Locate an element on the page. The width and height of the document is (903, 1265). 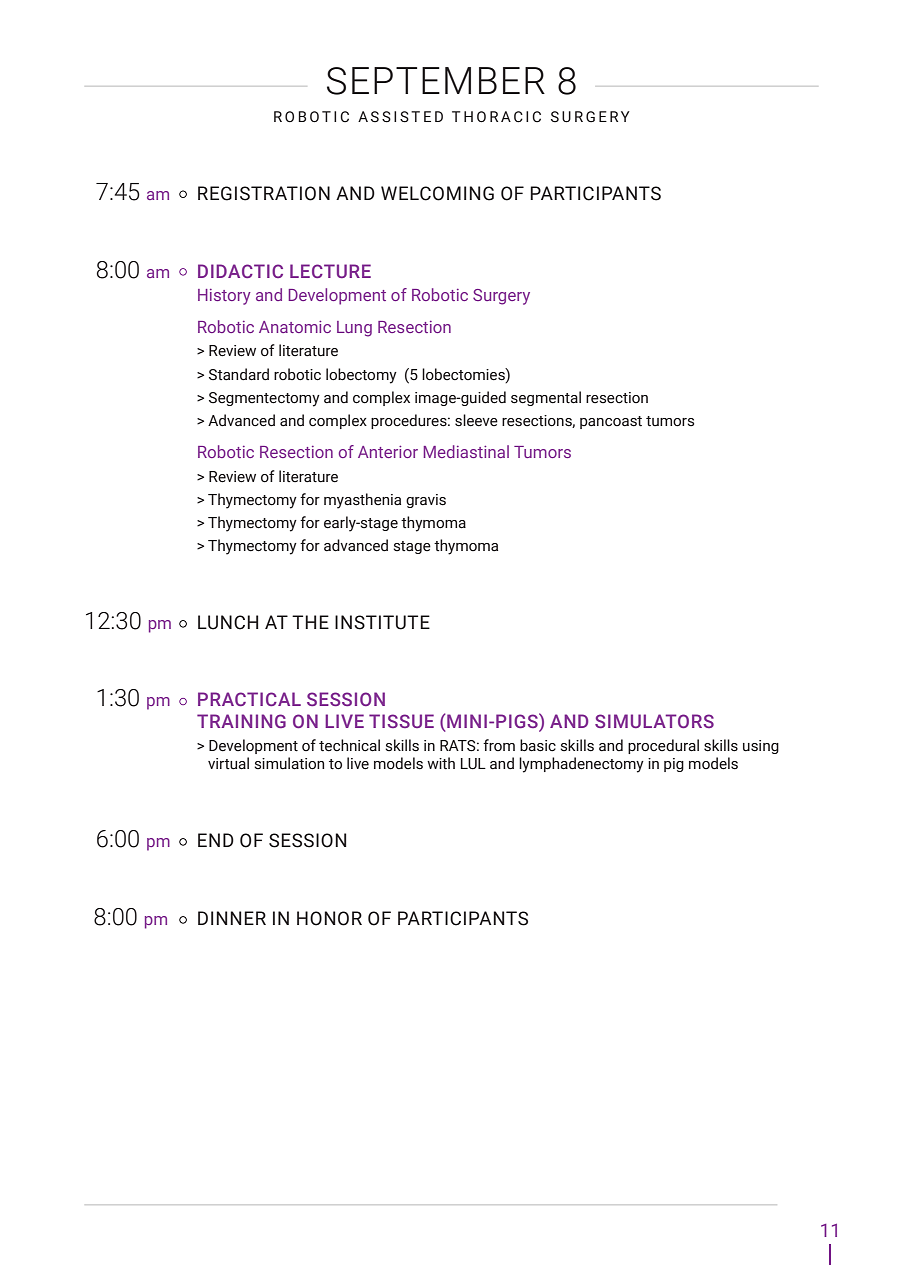
SEPTEMBER is located at coordinates (436, 81).
